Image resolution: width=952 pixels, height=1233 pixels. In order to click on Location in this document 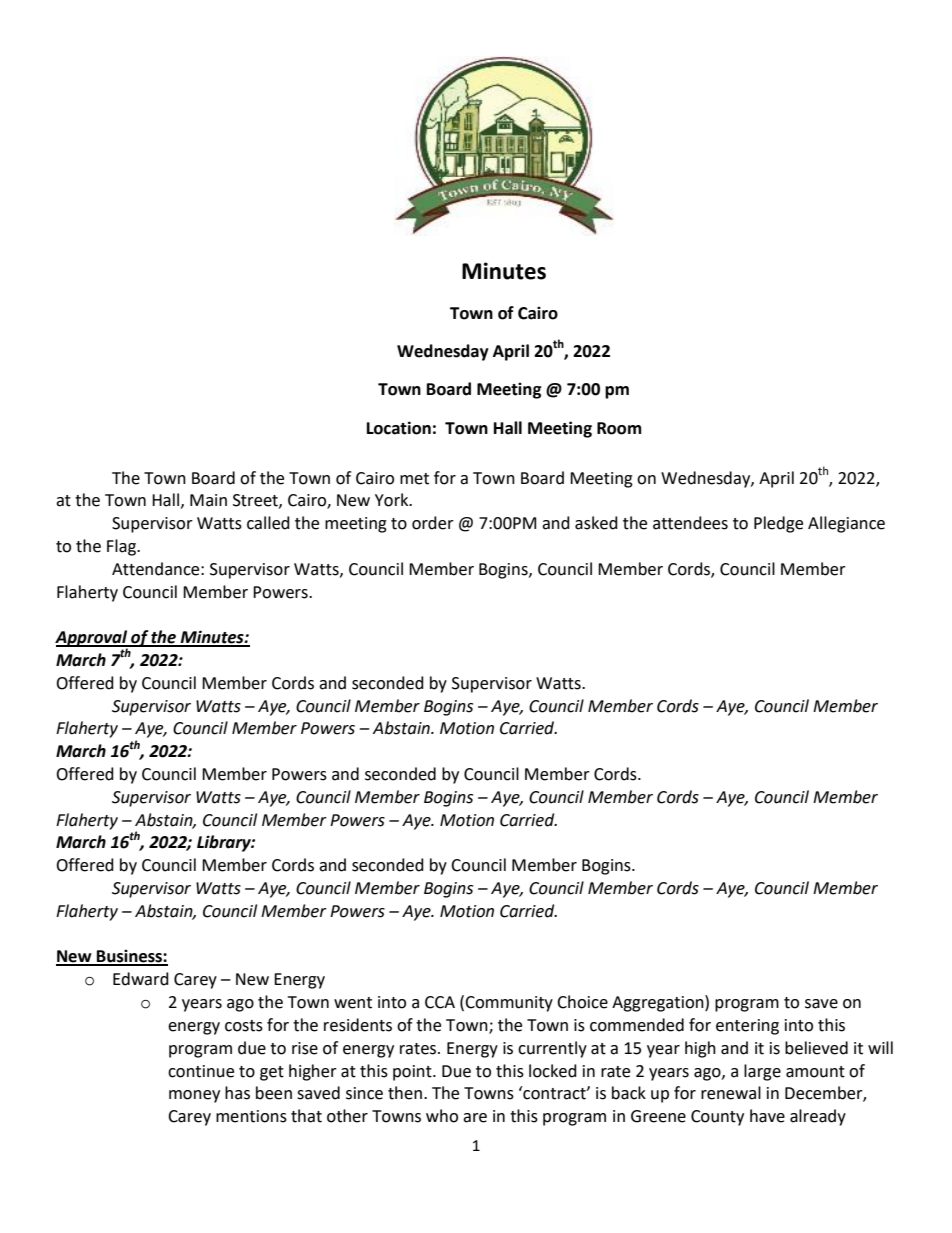, I will do `click(399, 428)`.
